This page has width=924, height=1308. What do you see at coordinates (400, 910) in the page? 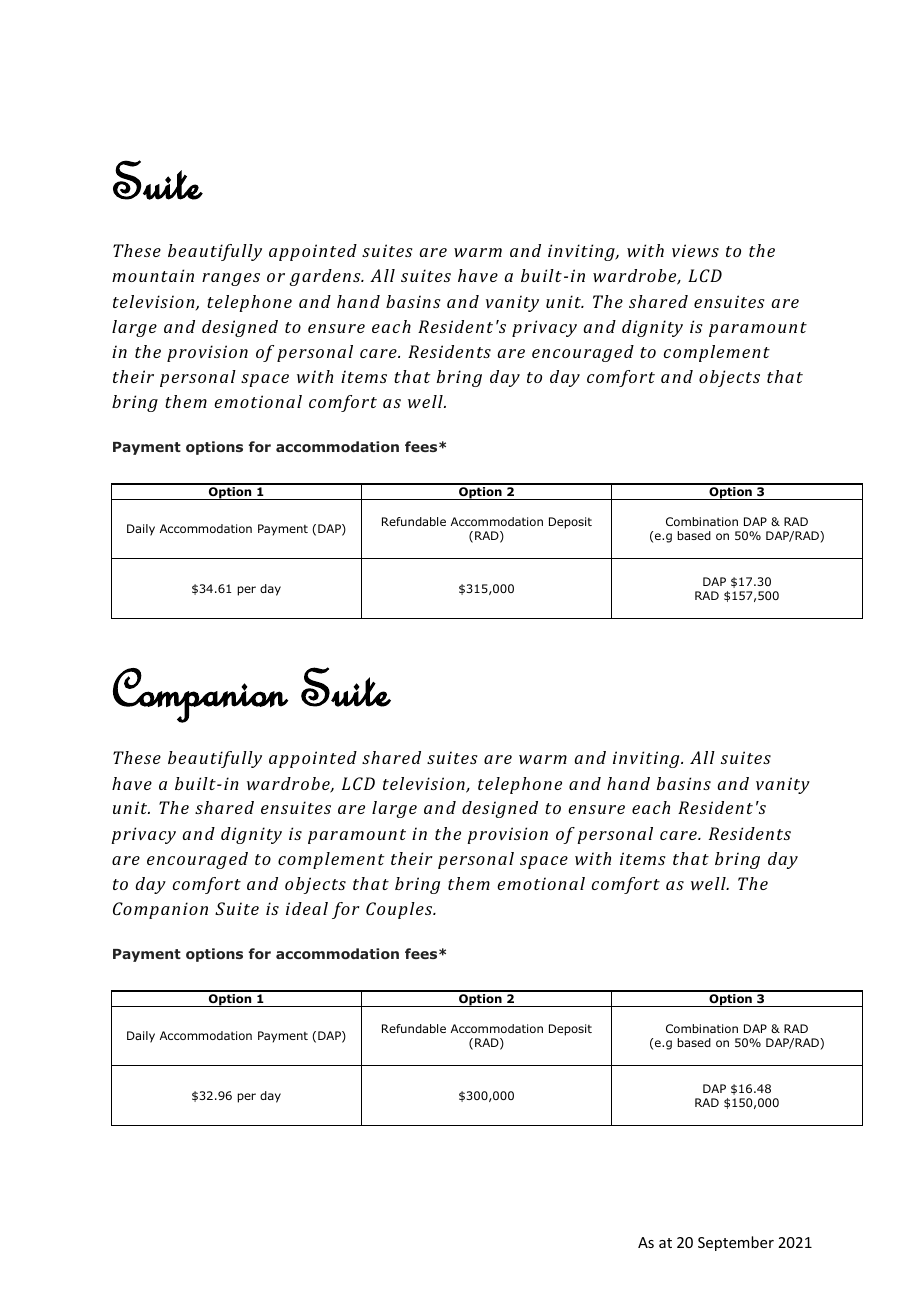
I see `Couples` at bounding box center [400, 910].
